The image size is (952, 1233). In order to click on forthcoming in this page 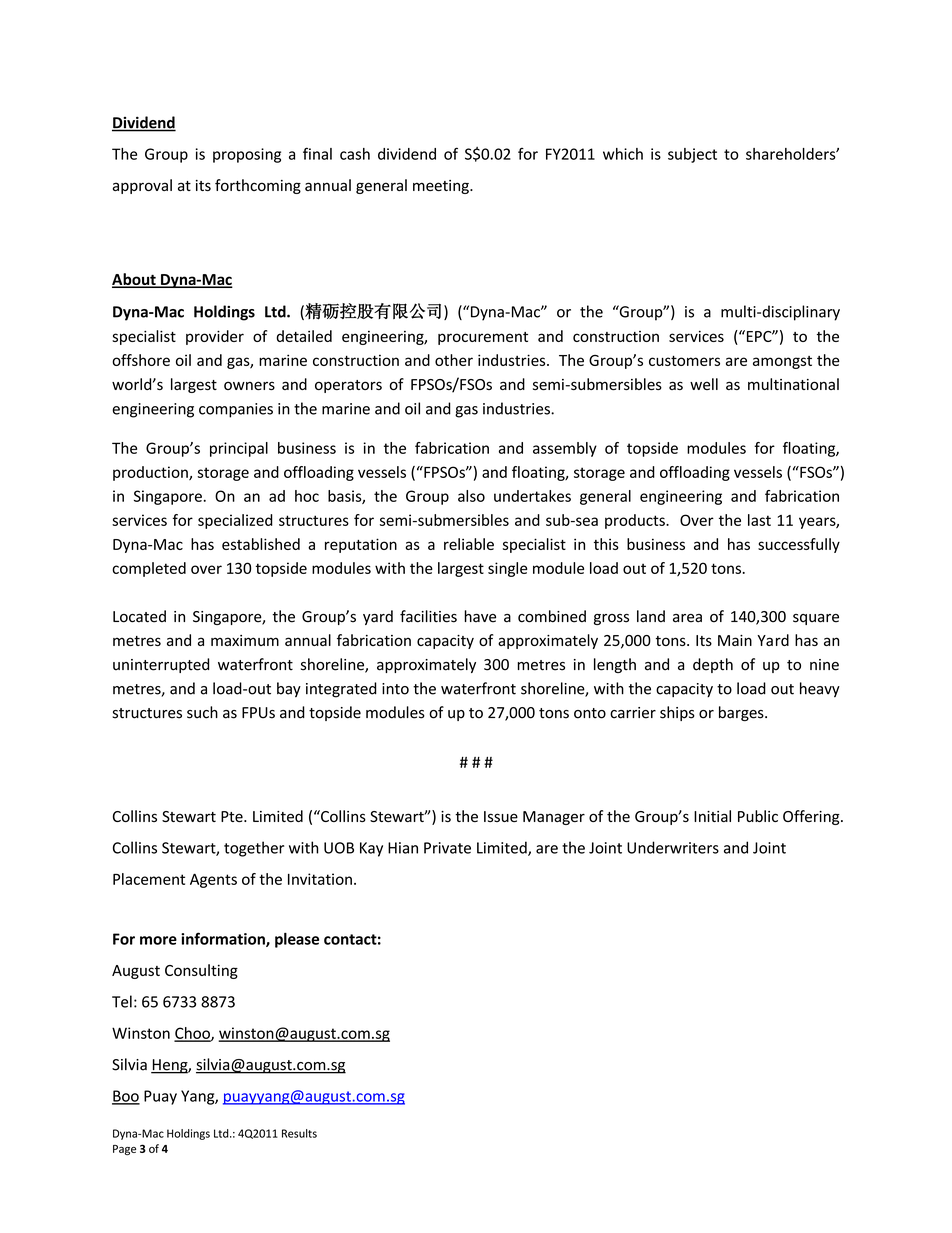, I will do `click(258, 186)`.
